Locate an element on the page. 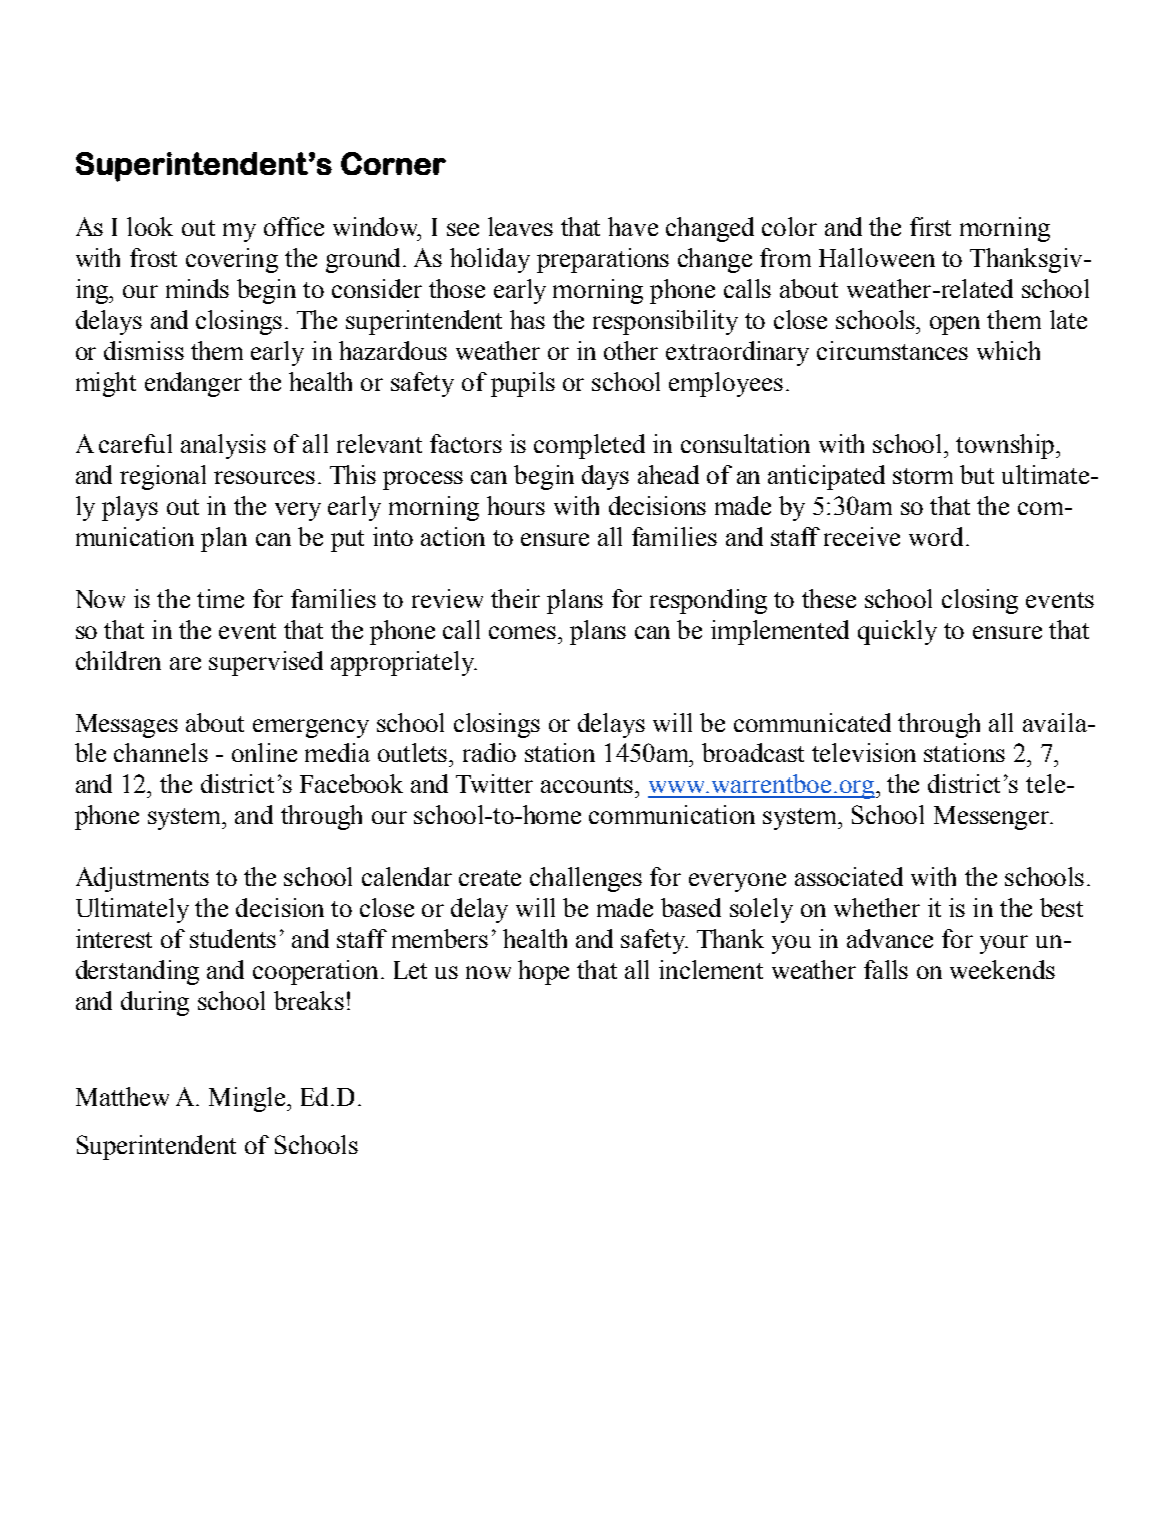 The width and height of the document is (1176, 1522). circumstances is located at coordinates (892, 350).
